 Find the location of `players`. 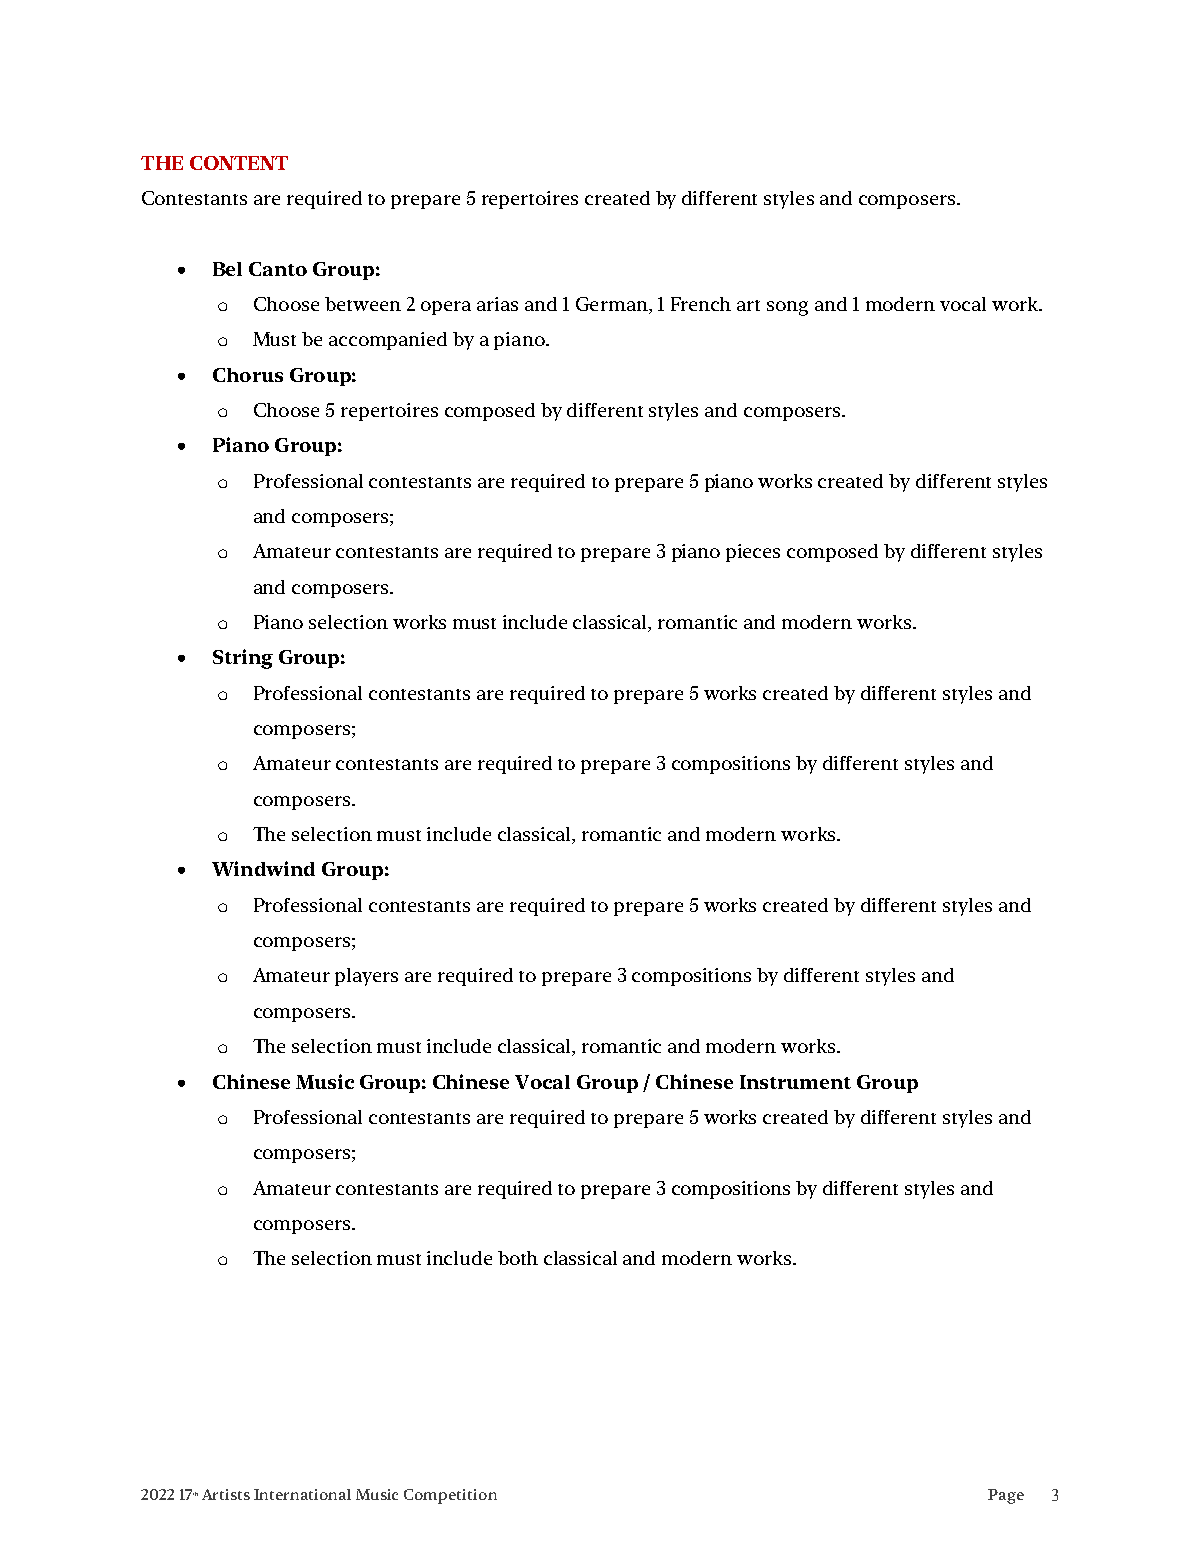

players is located at coordinates (366, 977).
